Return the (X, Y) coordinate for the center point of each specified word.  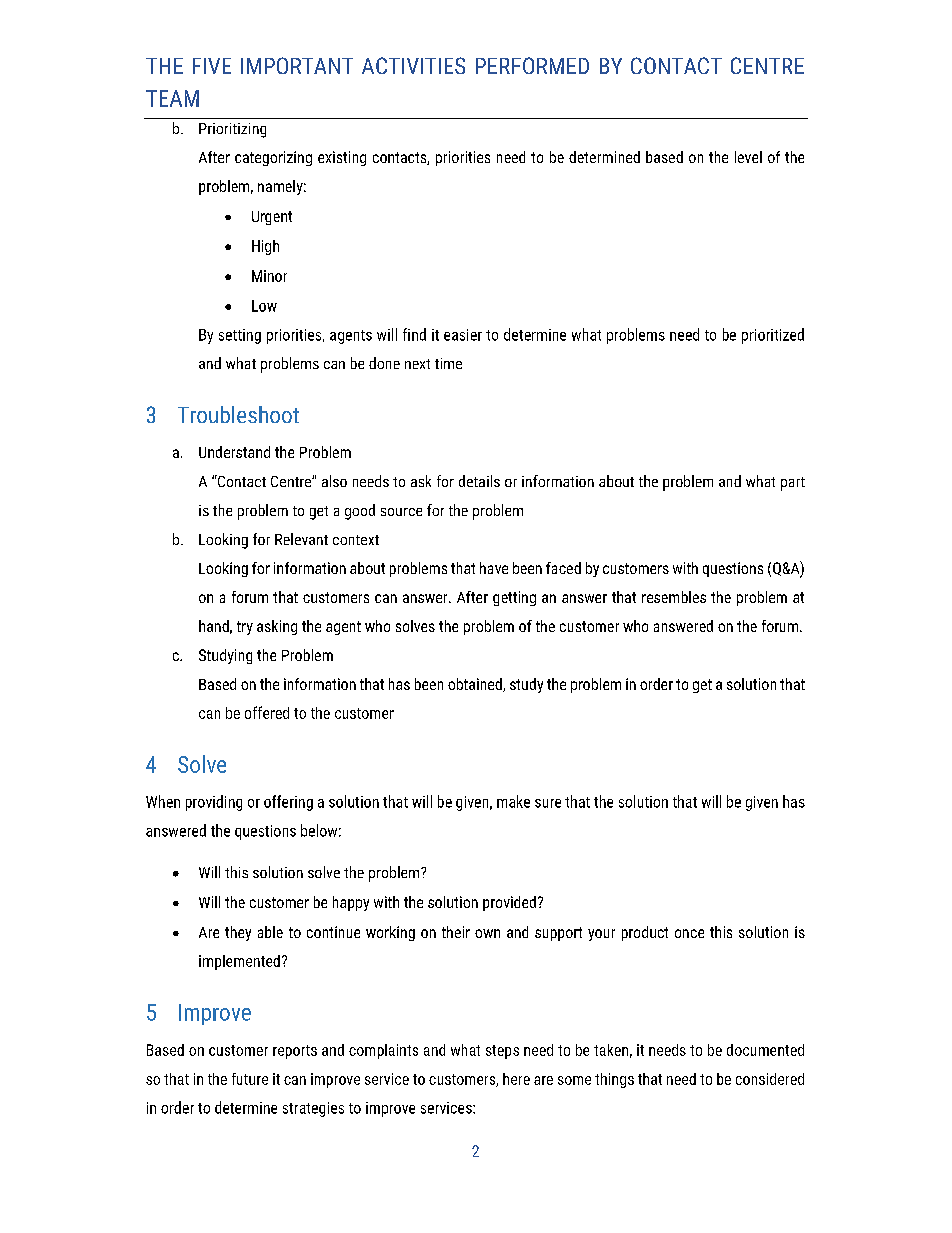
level (748, 157)
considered (770, 1079)
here (516, 1079)
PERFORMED (532, 65)
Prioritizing (232, 130)
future (250, 1079)
